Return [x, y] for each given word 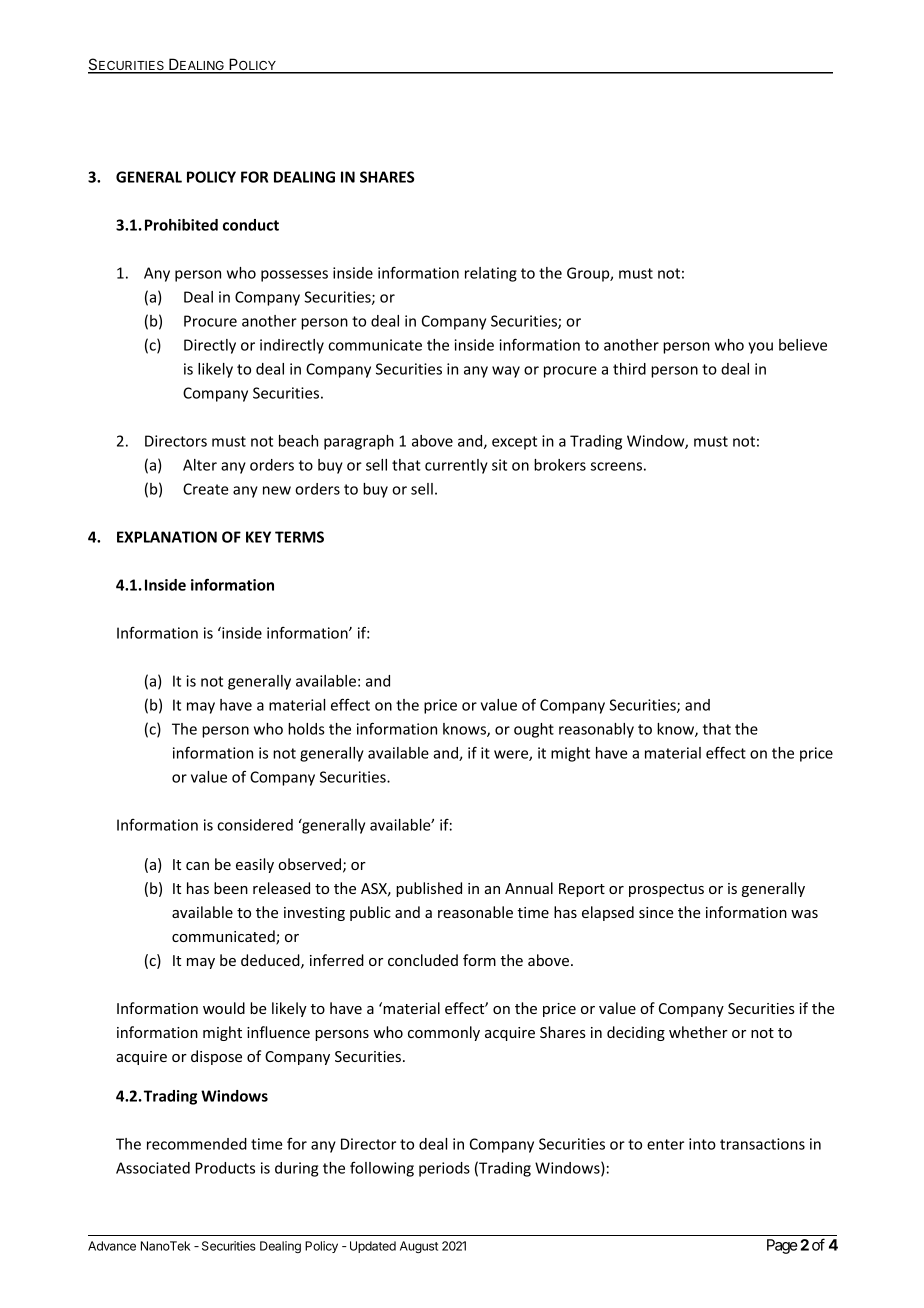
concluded [423, 960]
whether [698, 1032]
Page [782, 1246]
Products [225, 1168]
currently [456, 466]
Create [205, 489]
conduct [251, 225]
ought [534, 730]
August [419, 1247]
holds [306, 729]
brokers [560, 465]
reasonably [596, 730]
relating [491, 274]
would [224, 1008]
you [760, 348]
